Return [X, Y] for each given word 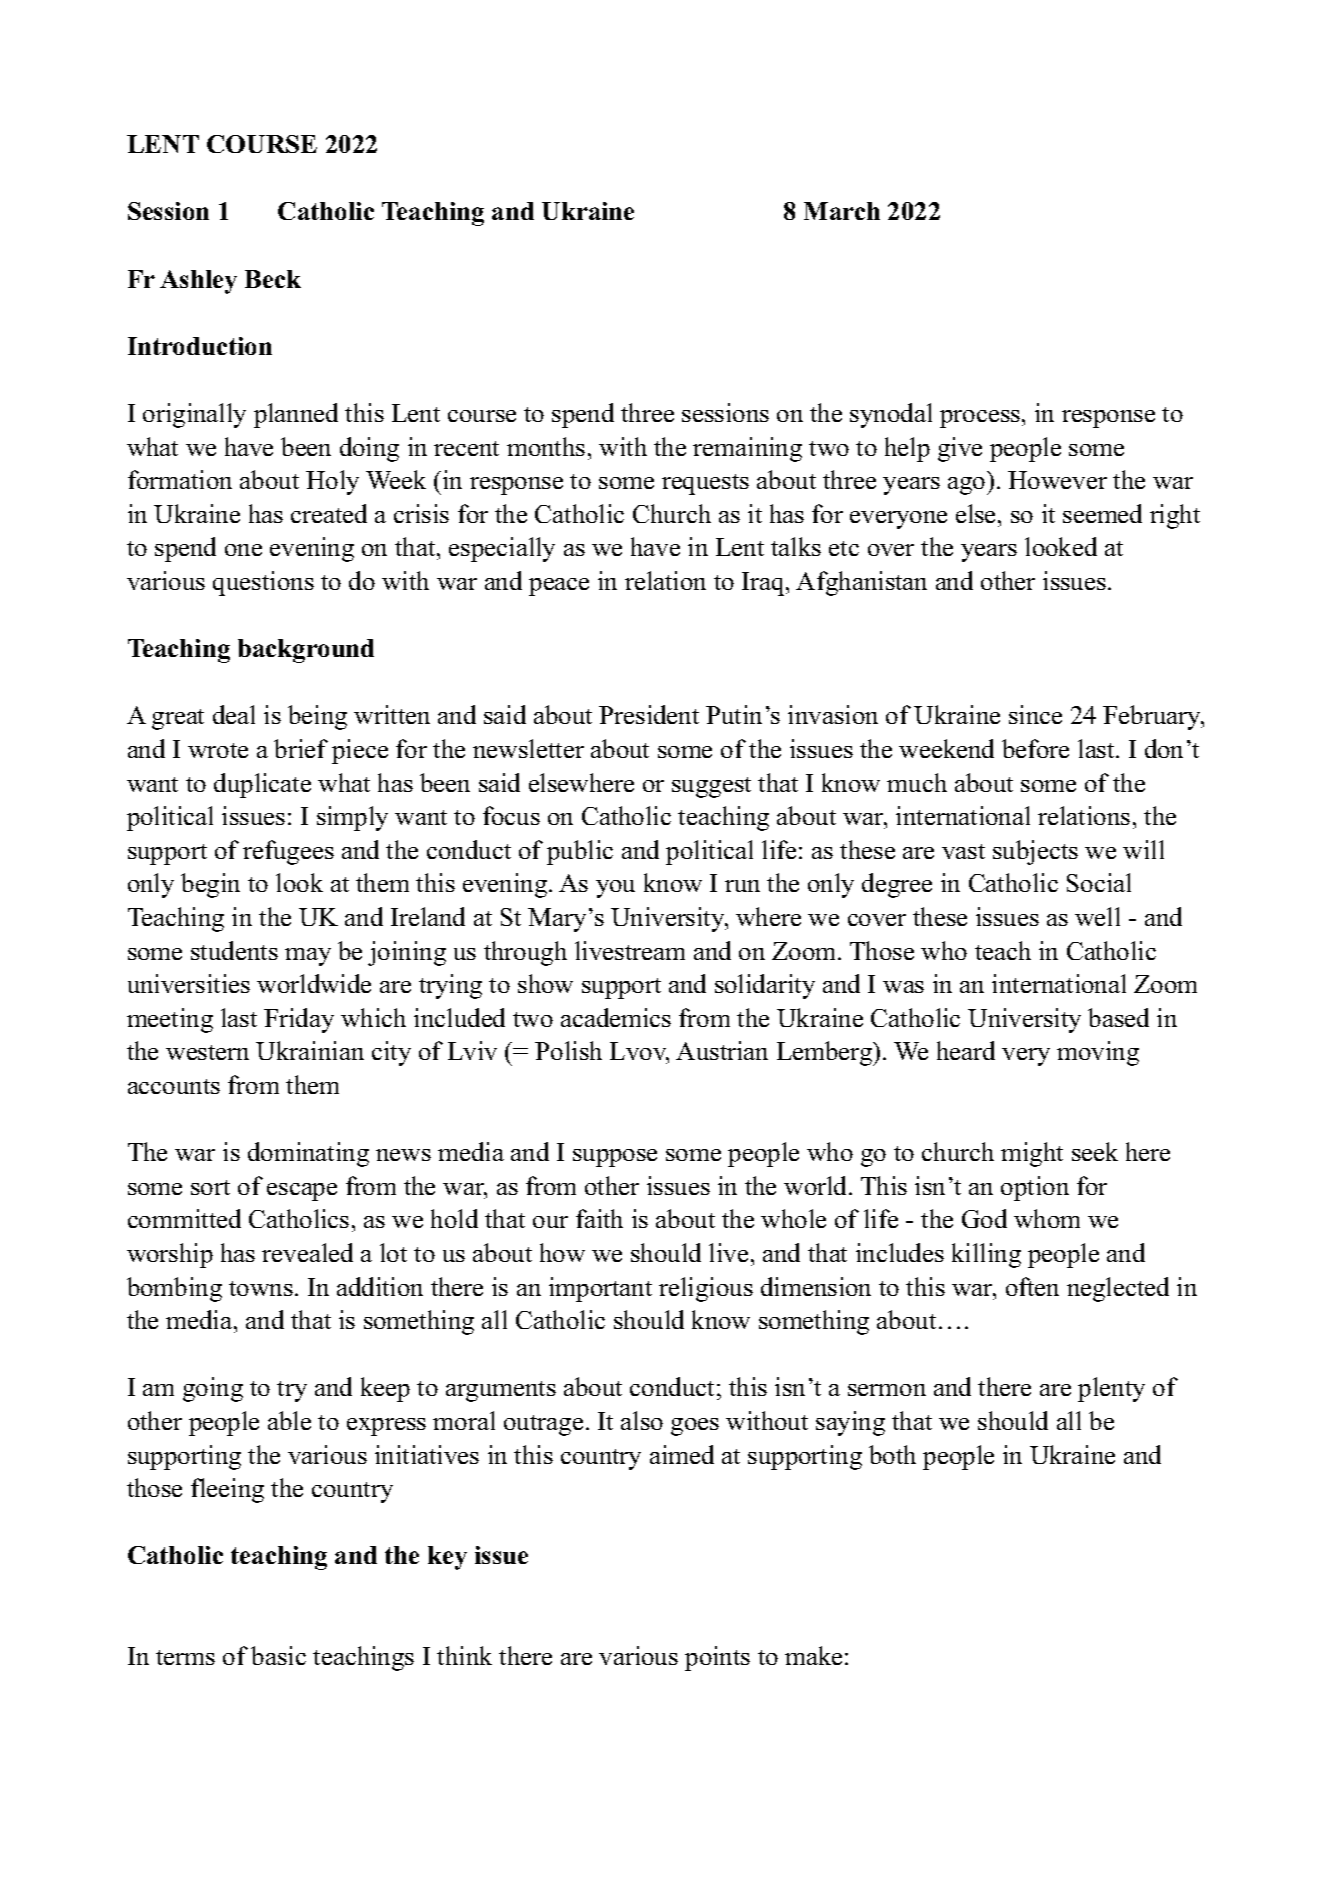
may [308, 957]
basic [278, 1655]
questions [263, 583]
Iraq [764, 584]
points [717, 1658]
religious [706, 1289]
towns [261, 1288]
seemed [1102, 513]
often [1032, 1286]
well [1097, 916]
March [842, 211]
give [960, 449]
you [615, 889]
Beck [273, 279]
